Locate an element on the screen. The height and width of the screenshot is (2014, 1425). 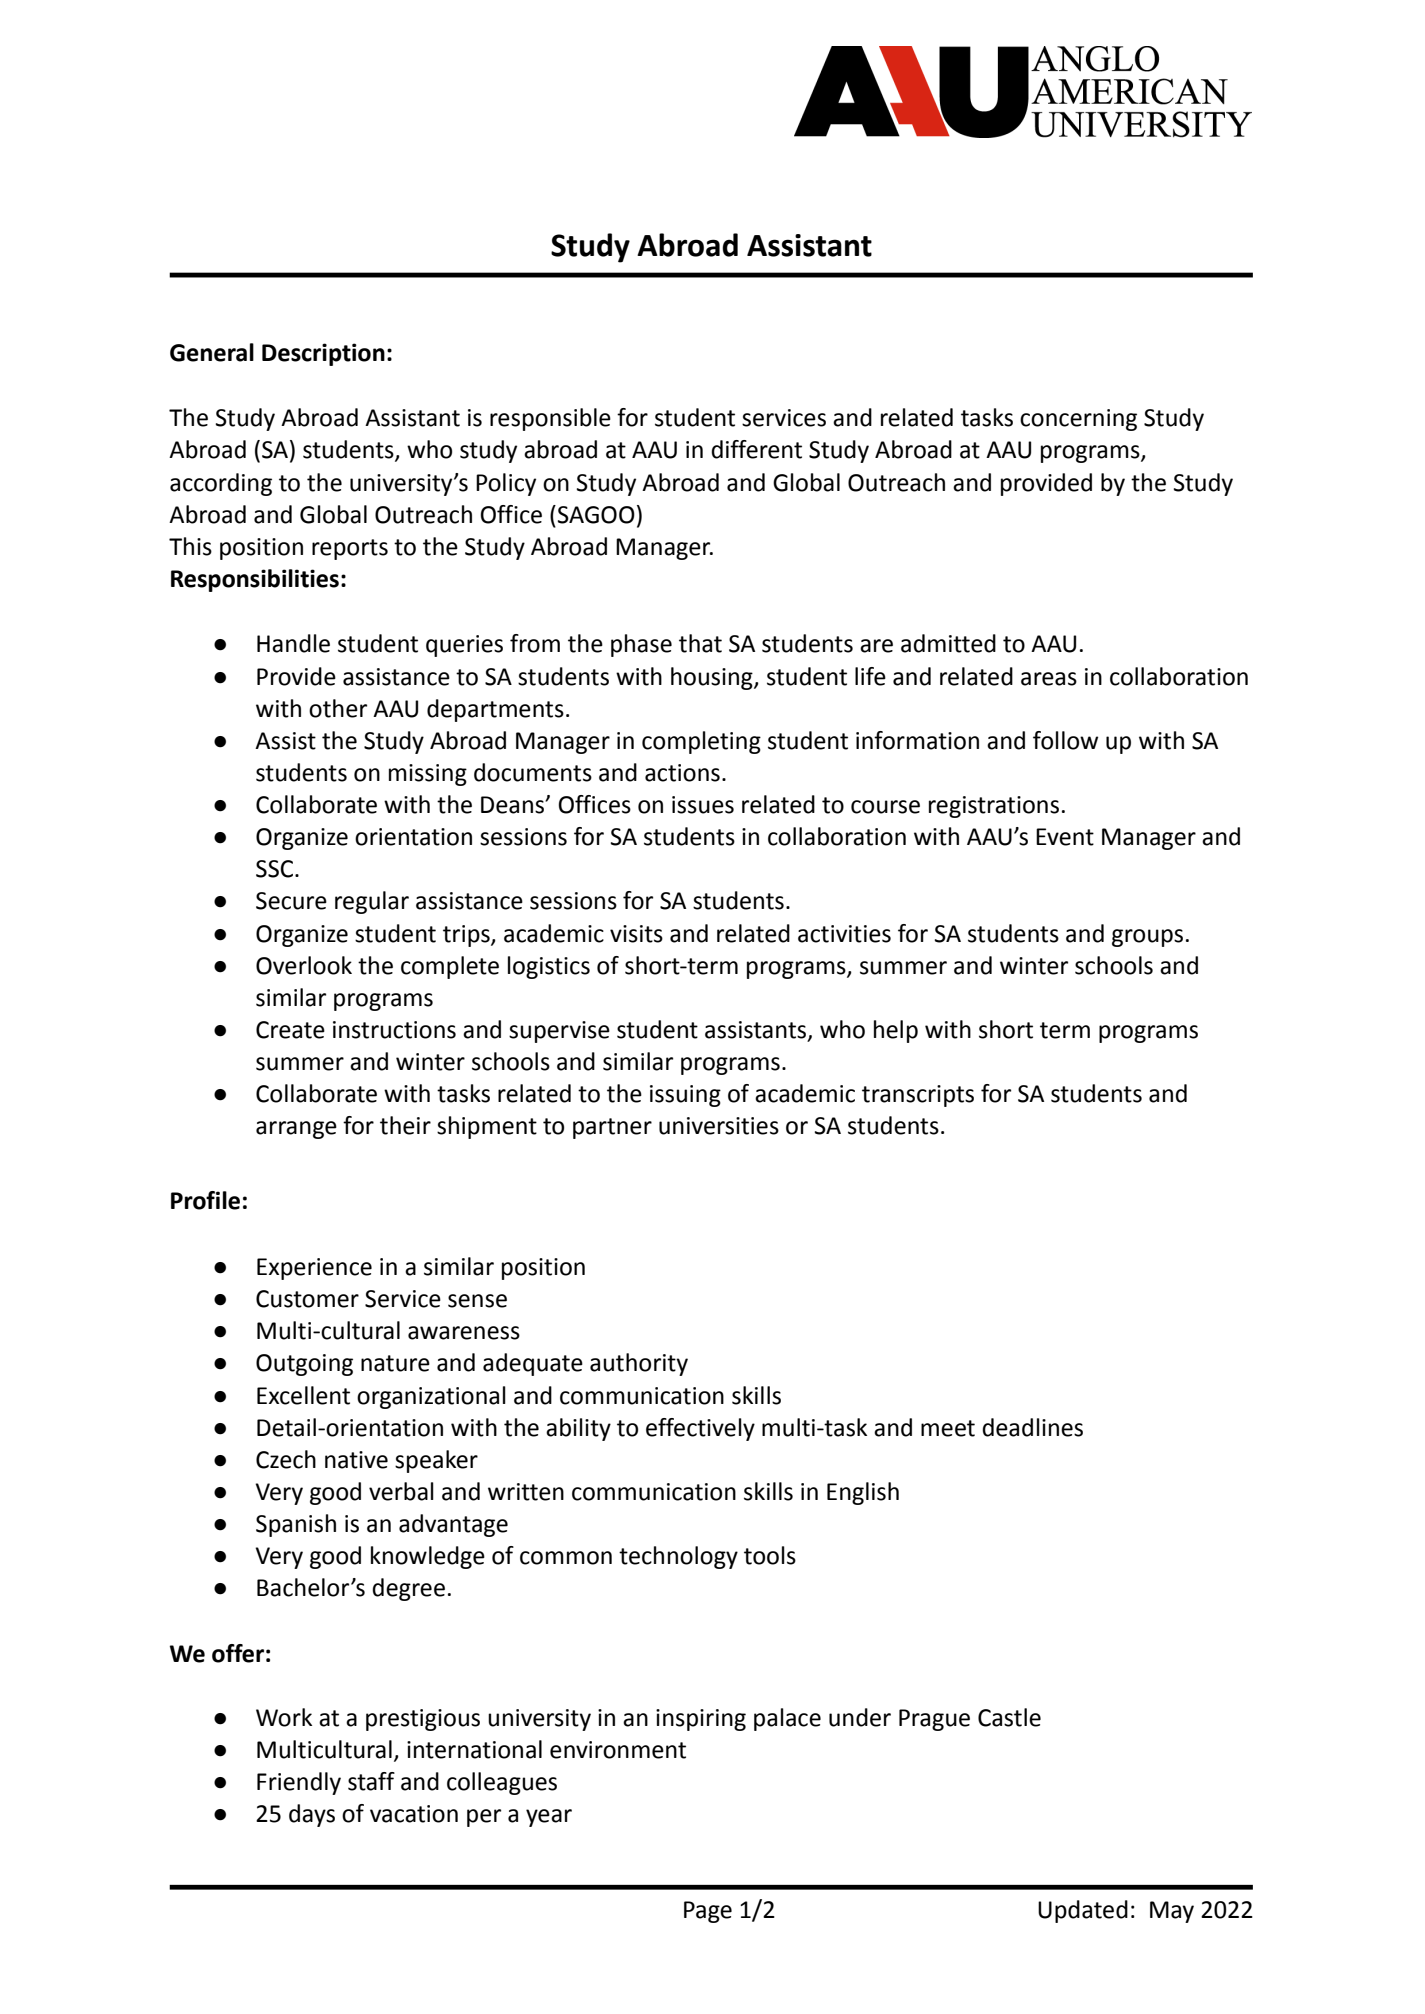
deadlines is located at coordinates (1032, 1427).
